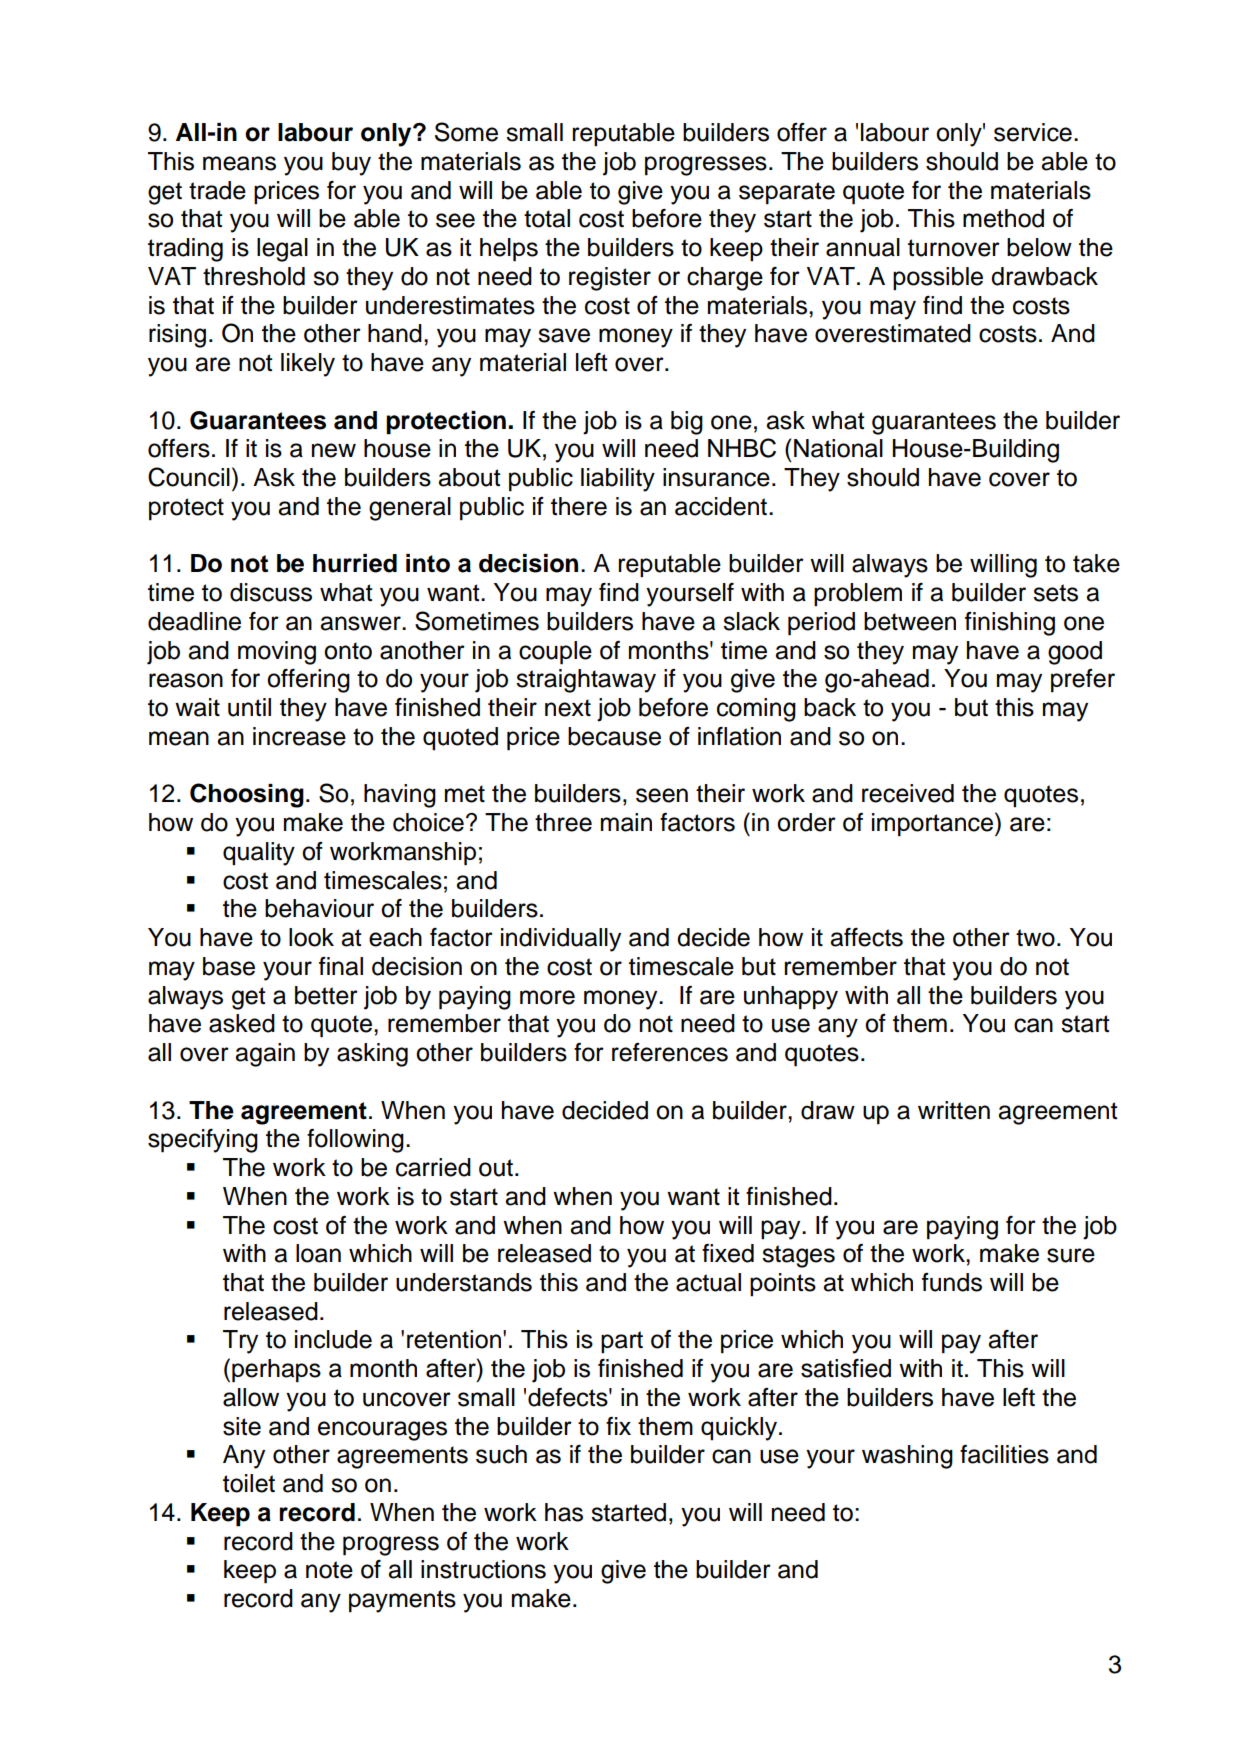 Image resolution: width=1240 pixels, height=1754 pixels. Describe the element at coordinates (932, 825) in the page. I see `importance` at that location.
